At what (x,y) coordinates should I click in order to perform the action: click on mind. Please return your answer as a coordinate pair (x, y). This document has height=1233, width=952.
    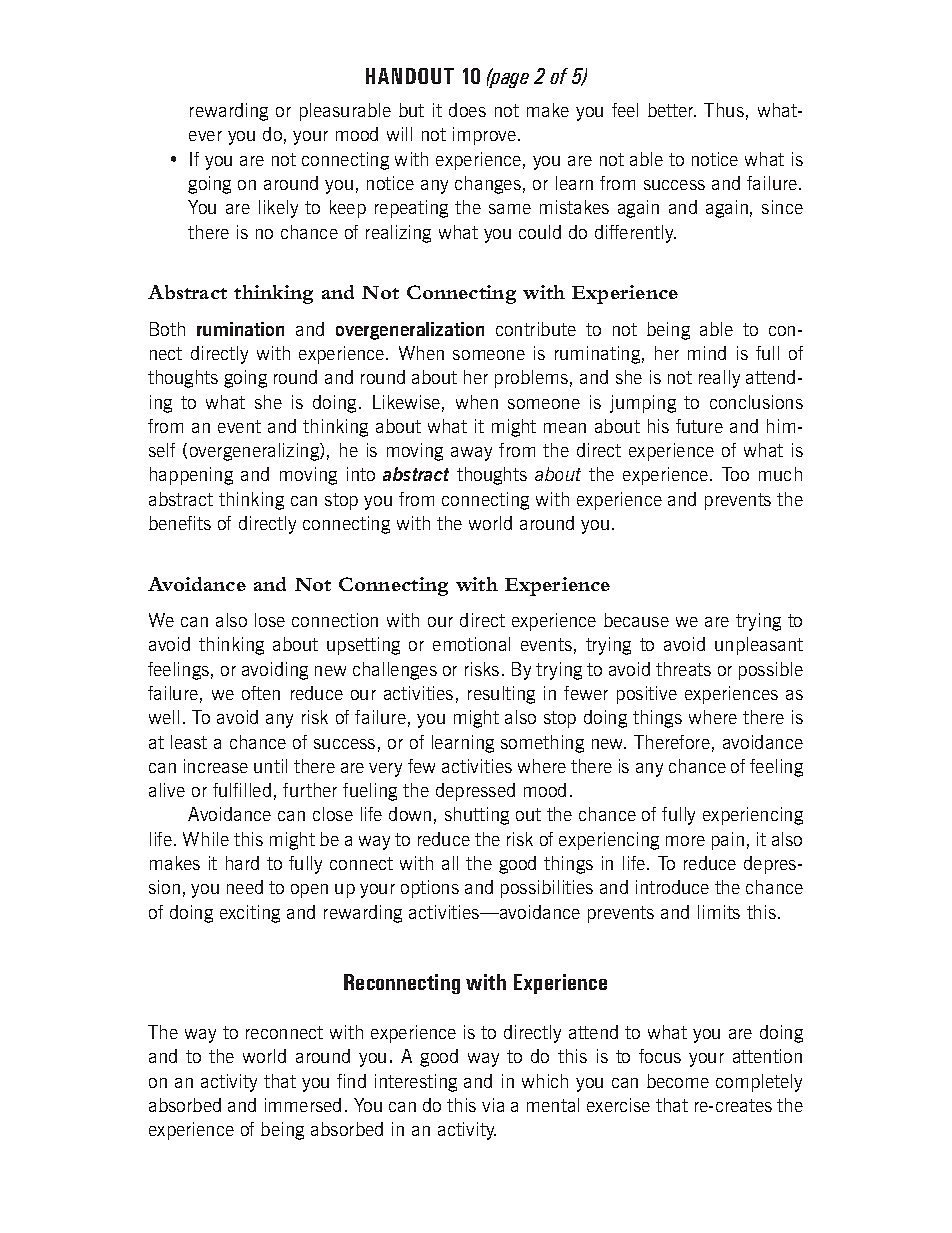
    Looking at the image, I should click on (707, 353).
